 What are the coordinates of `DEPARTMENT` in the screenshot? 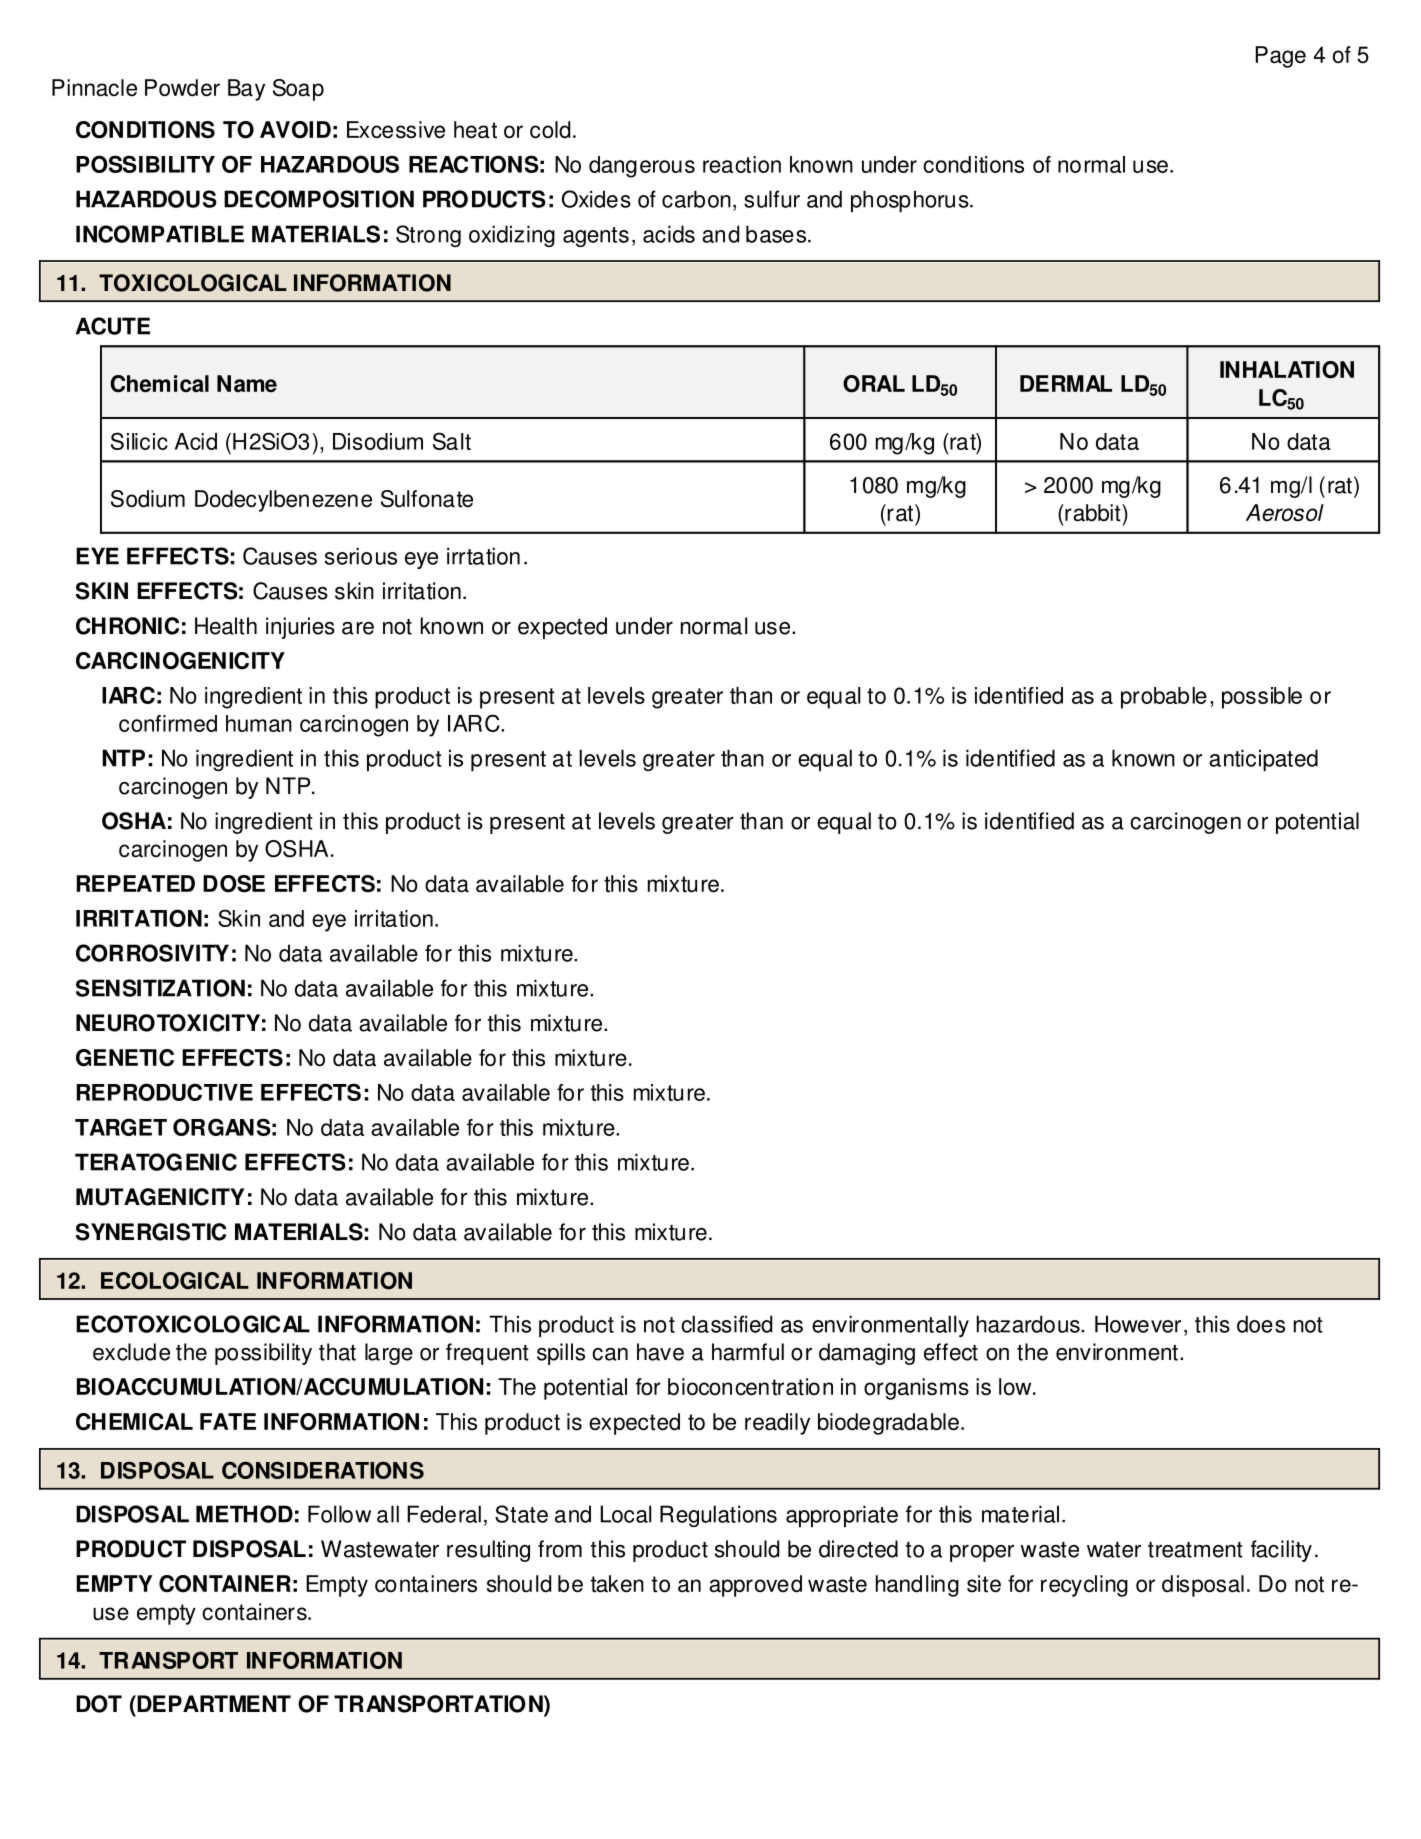 It's located at (213, 1703).
